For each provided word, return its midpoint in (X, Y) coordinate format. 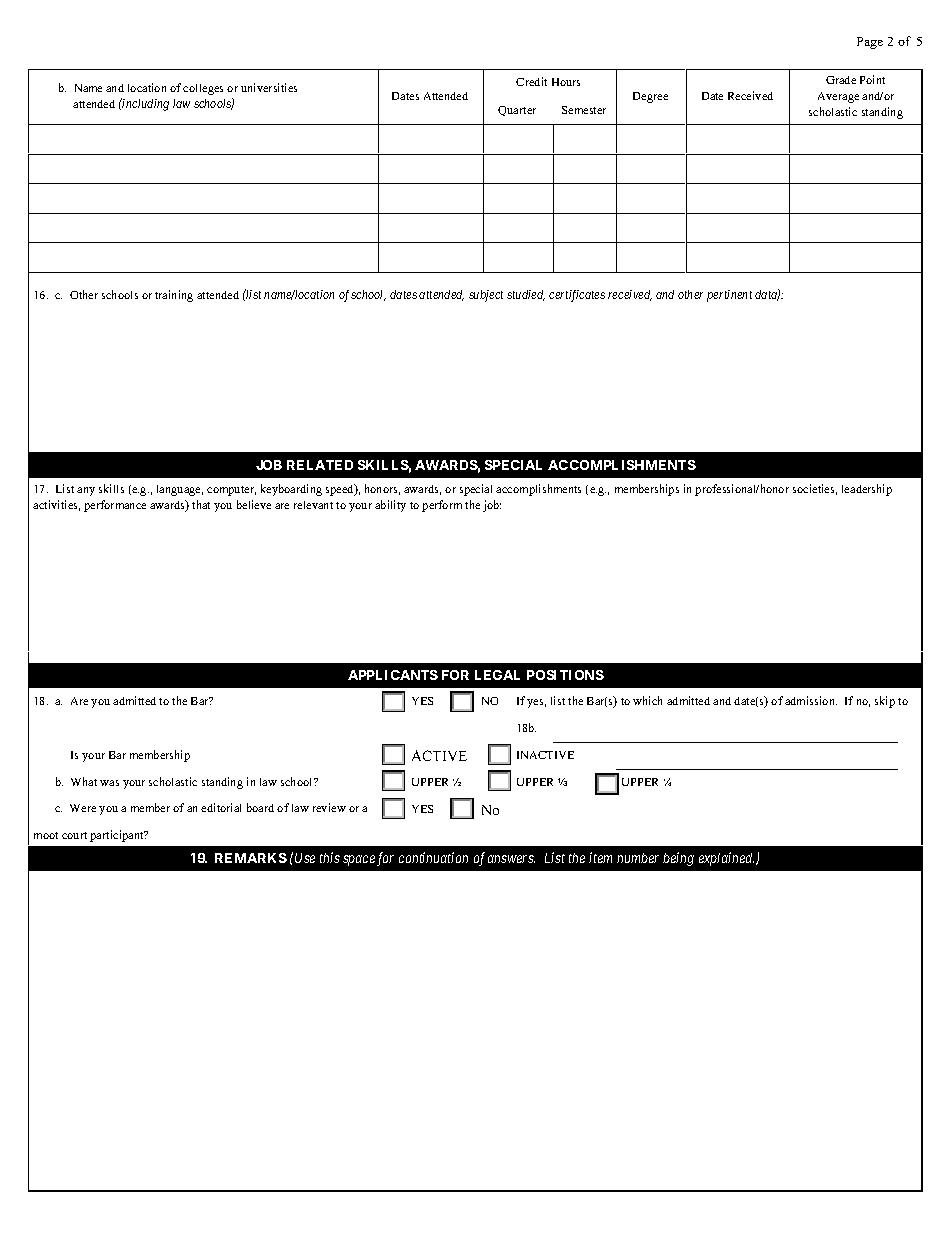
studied (526, 295)
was (109, 783)
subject (486, 296)
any (86, 491)
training (174, 296)
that (201, 504)
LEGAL (497, 675)
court (74, 835)
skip (885, 702)
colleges (203, 89)
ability (390, 506)
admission (811, 700)
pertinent (729, 296)
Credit (531, 81)
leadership (867, 490)
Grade (841, 80)
